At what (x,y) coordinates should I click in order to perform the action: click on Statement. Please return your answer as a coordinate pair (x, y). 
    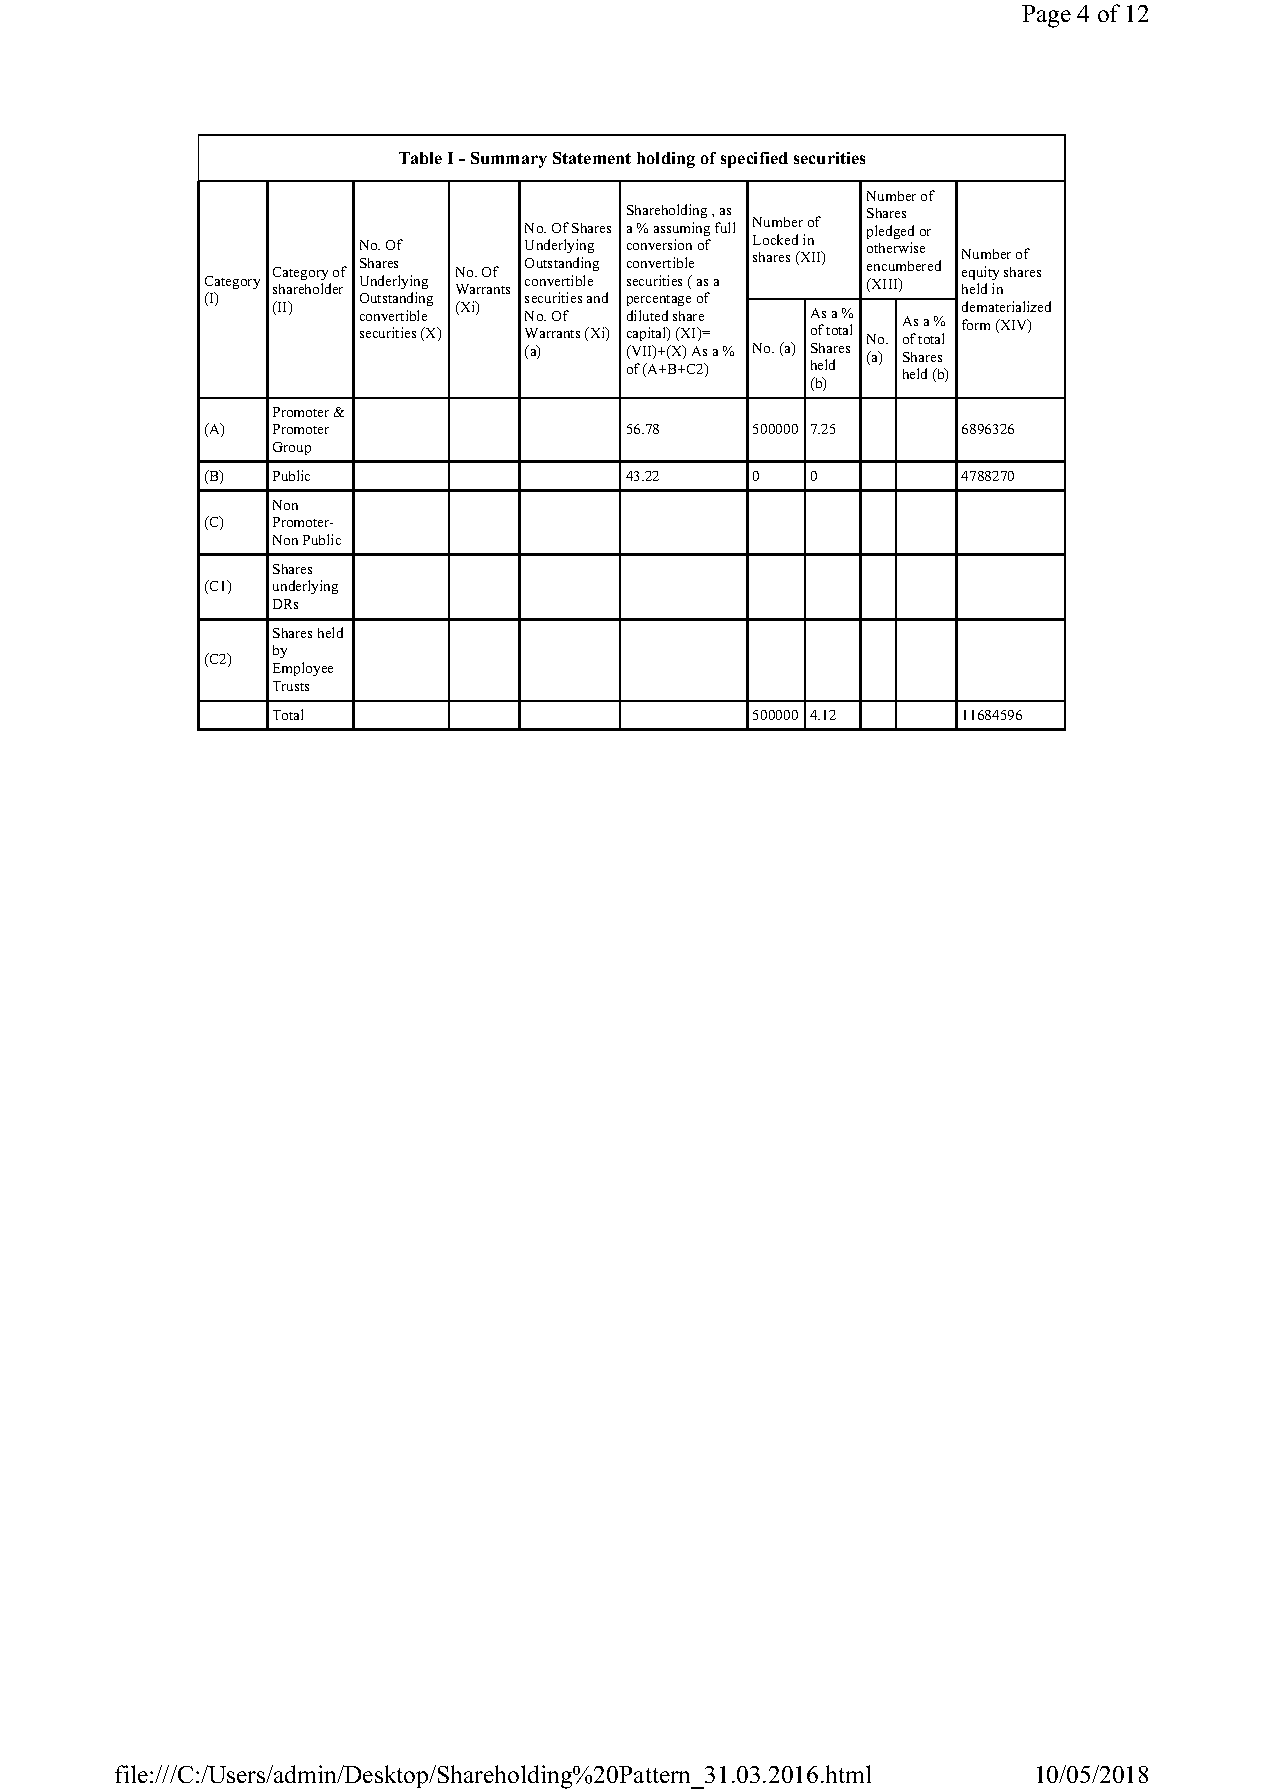
    Looking at the image, I should click on (592, 158).
